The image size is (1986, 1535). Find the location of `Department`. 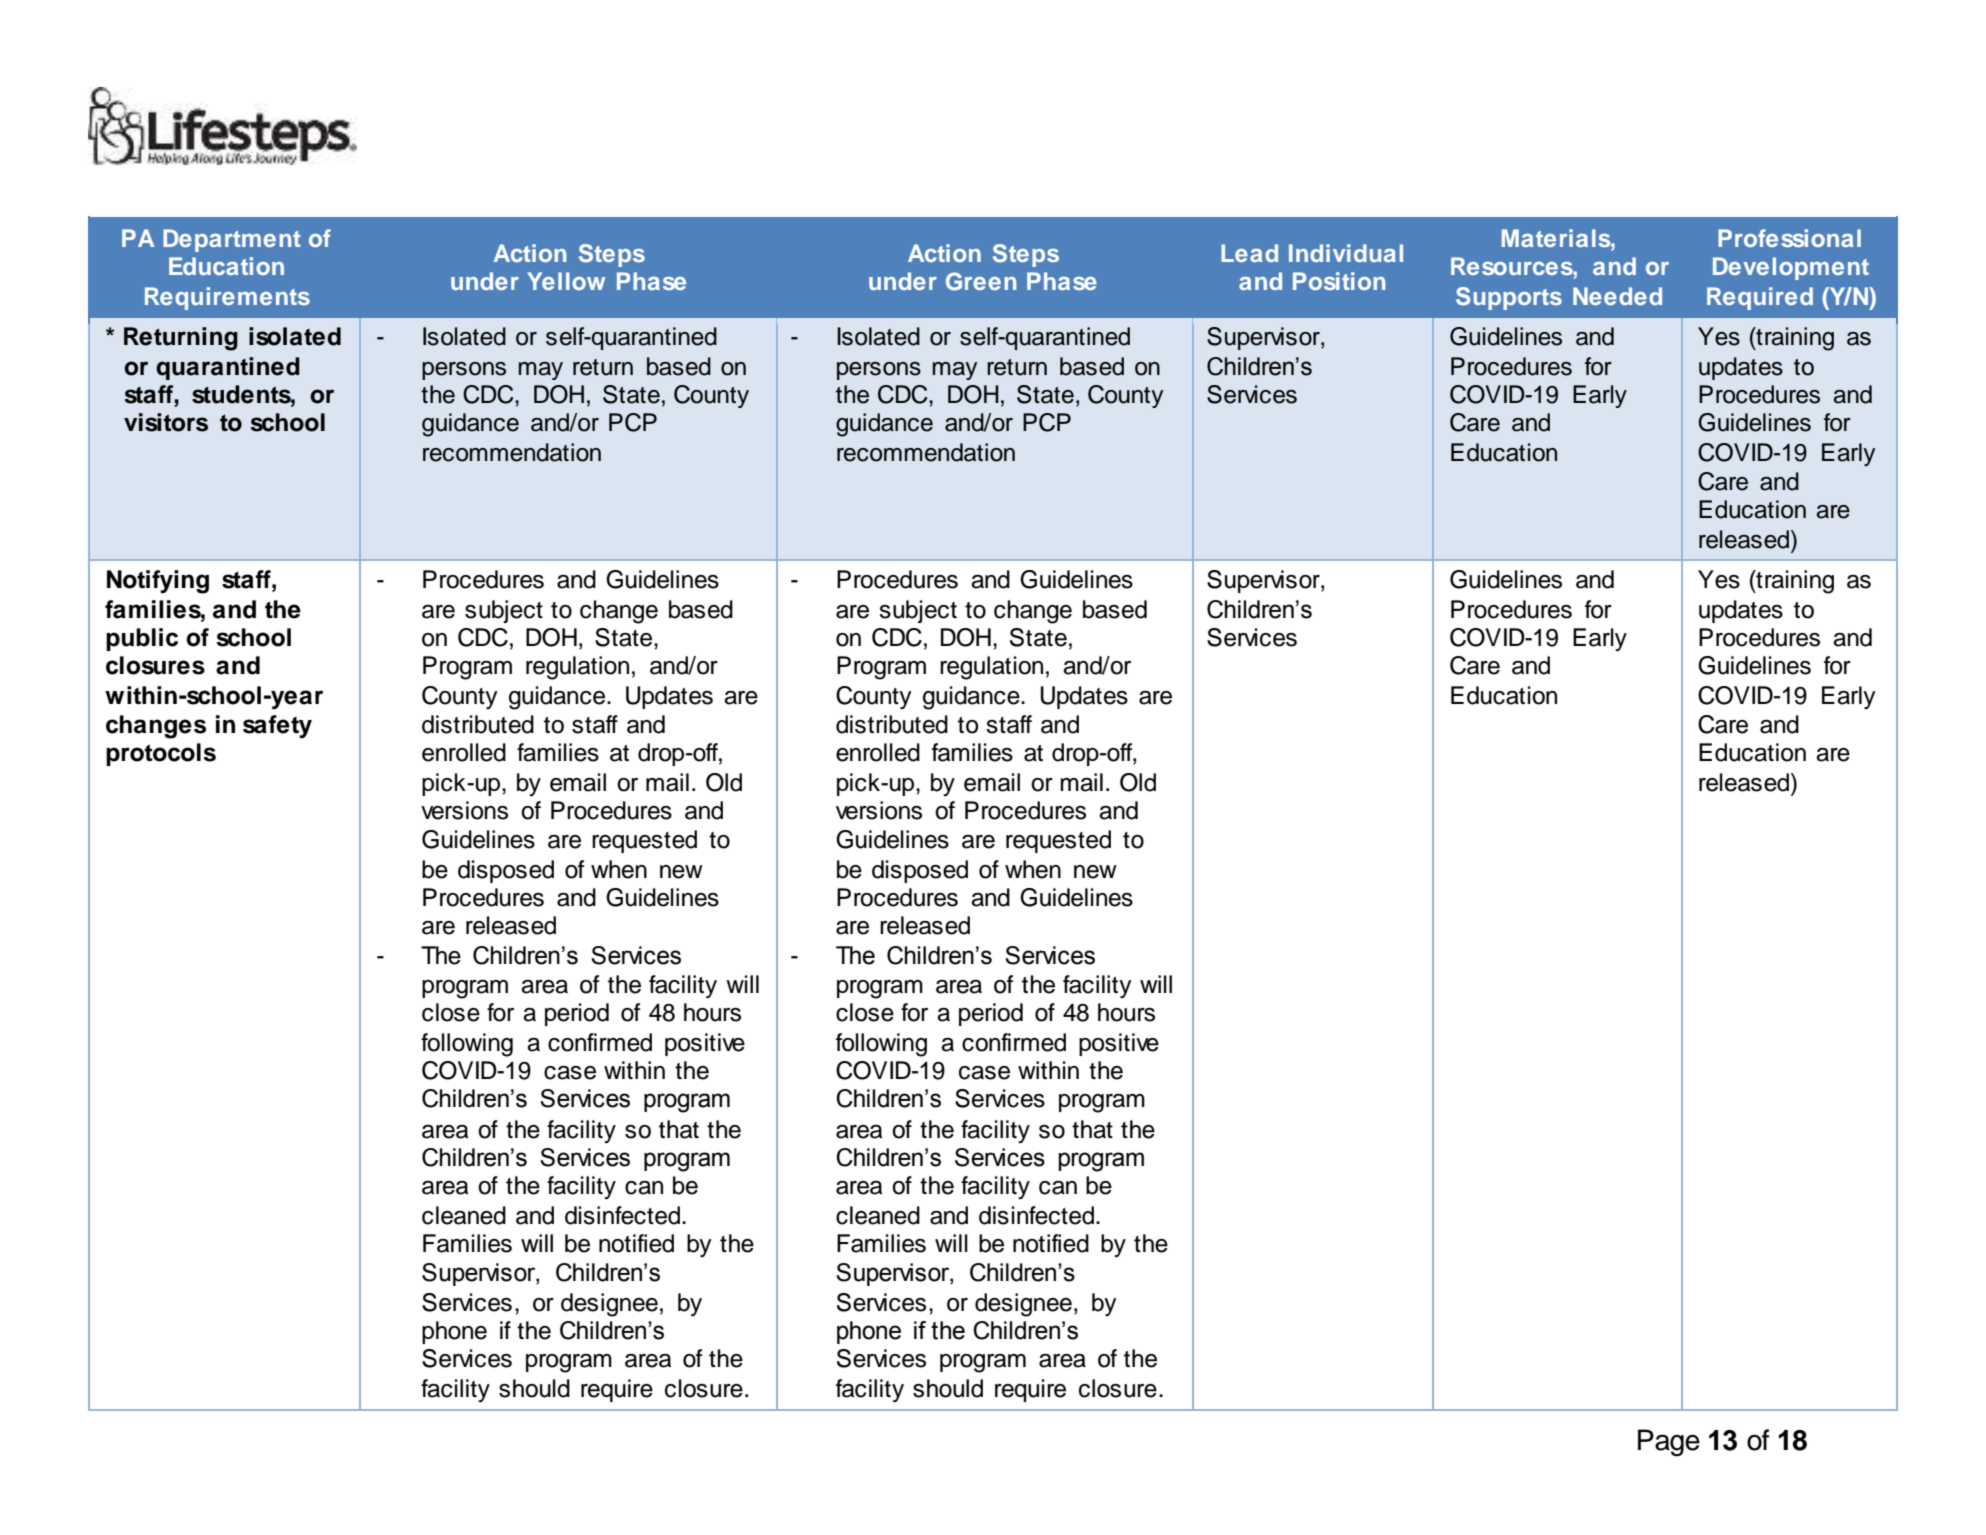

Department is located at coordinates (232, 240).
